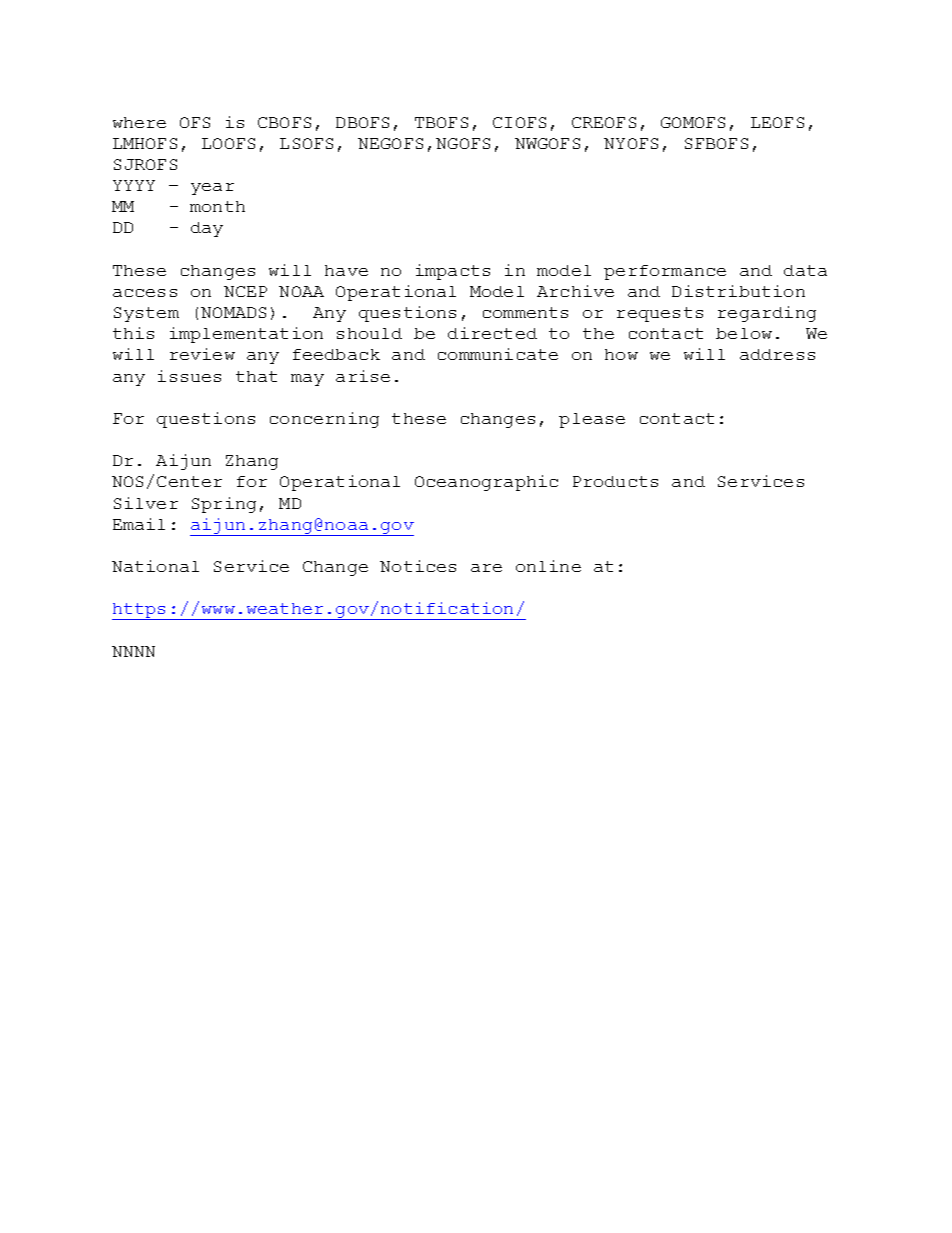 The image size is (952, 1233). I want to click on where, so click(139, 122).
